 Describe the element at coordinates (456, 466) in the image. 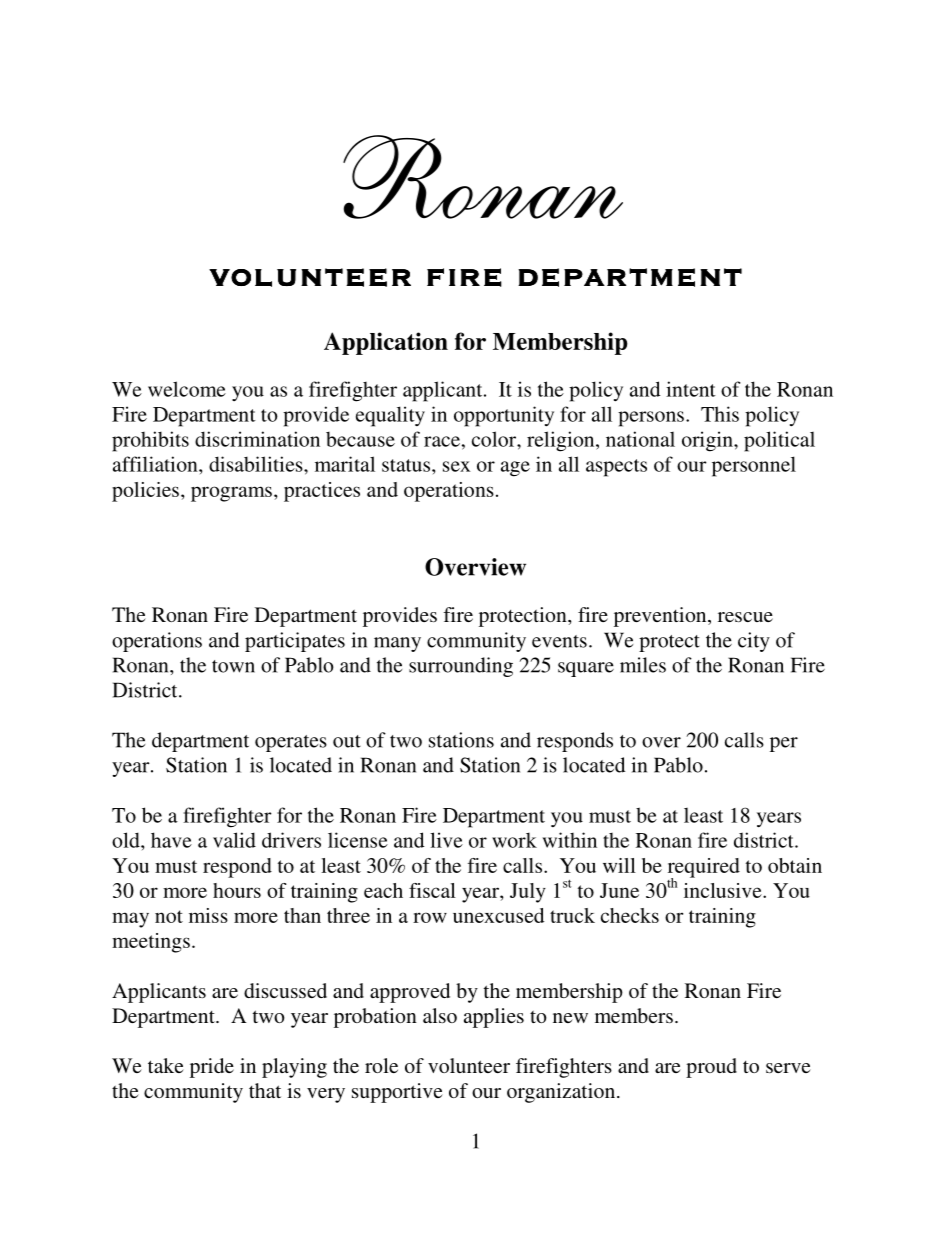

I see `sex` at that location.
